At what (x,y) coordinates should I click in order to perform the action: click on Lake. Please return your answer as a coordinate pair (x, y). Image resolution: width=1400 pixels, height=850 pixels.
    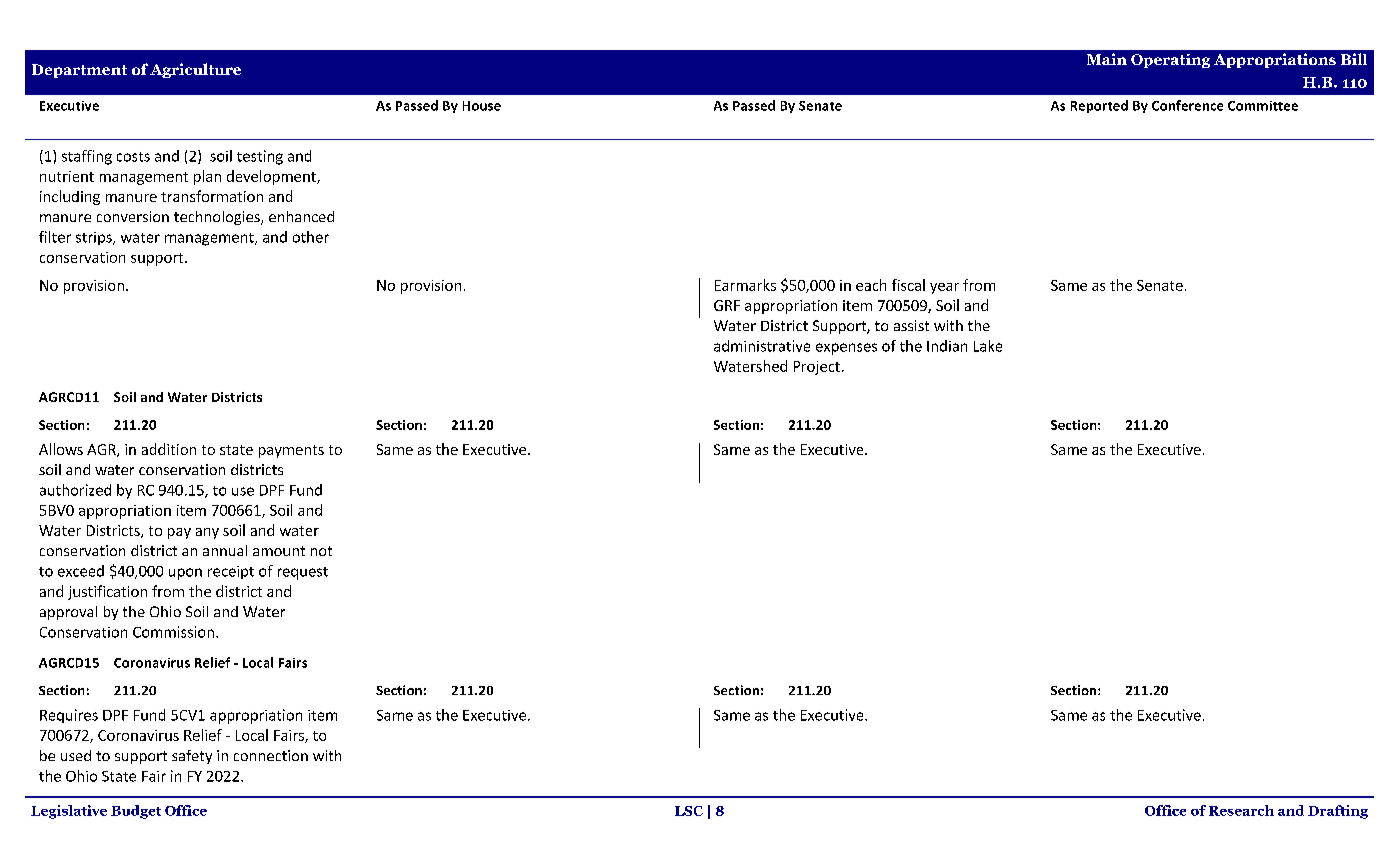
    Looking at the image, I should click on (988, 346).
